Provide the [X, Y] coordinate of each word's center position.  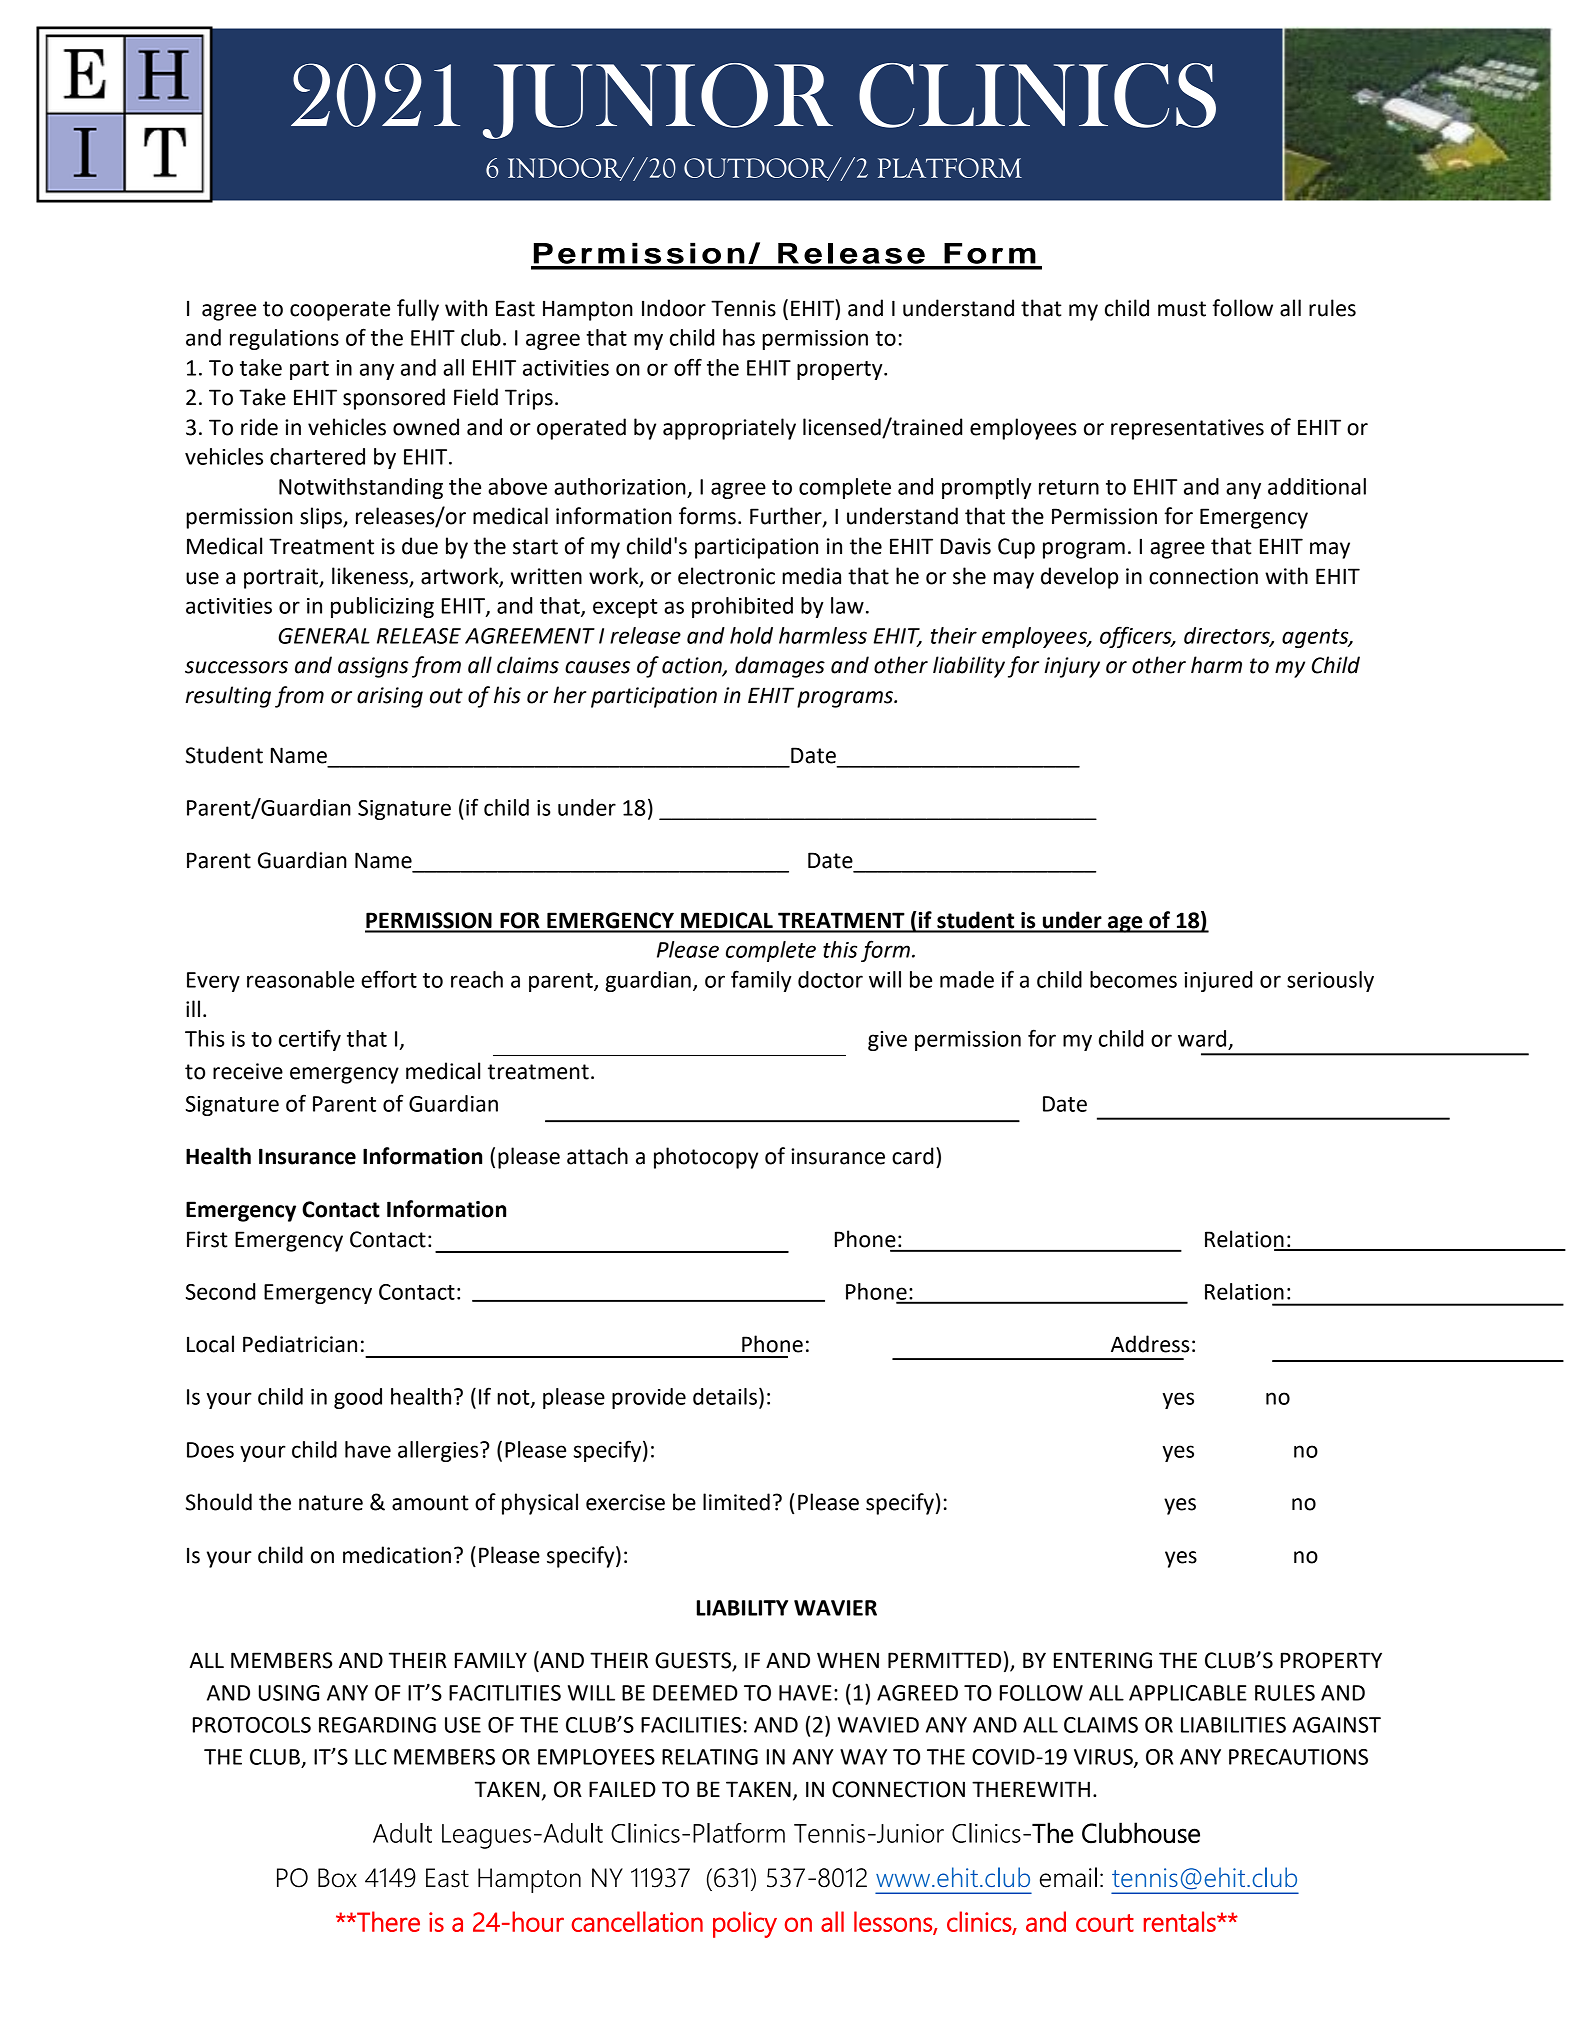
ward [1202, 1038]
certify [310, 1040]
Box [337, 1878]
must [1182, 309]
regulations [284, 339]
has [739, 337]
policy [745, 1924]
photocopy [706, 1158]
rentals [1181, 1921]
